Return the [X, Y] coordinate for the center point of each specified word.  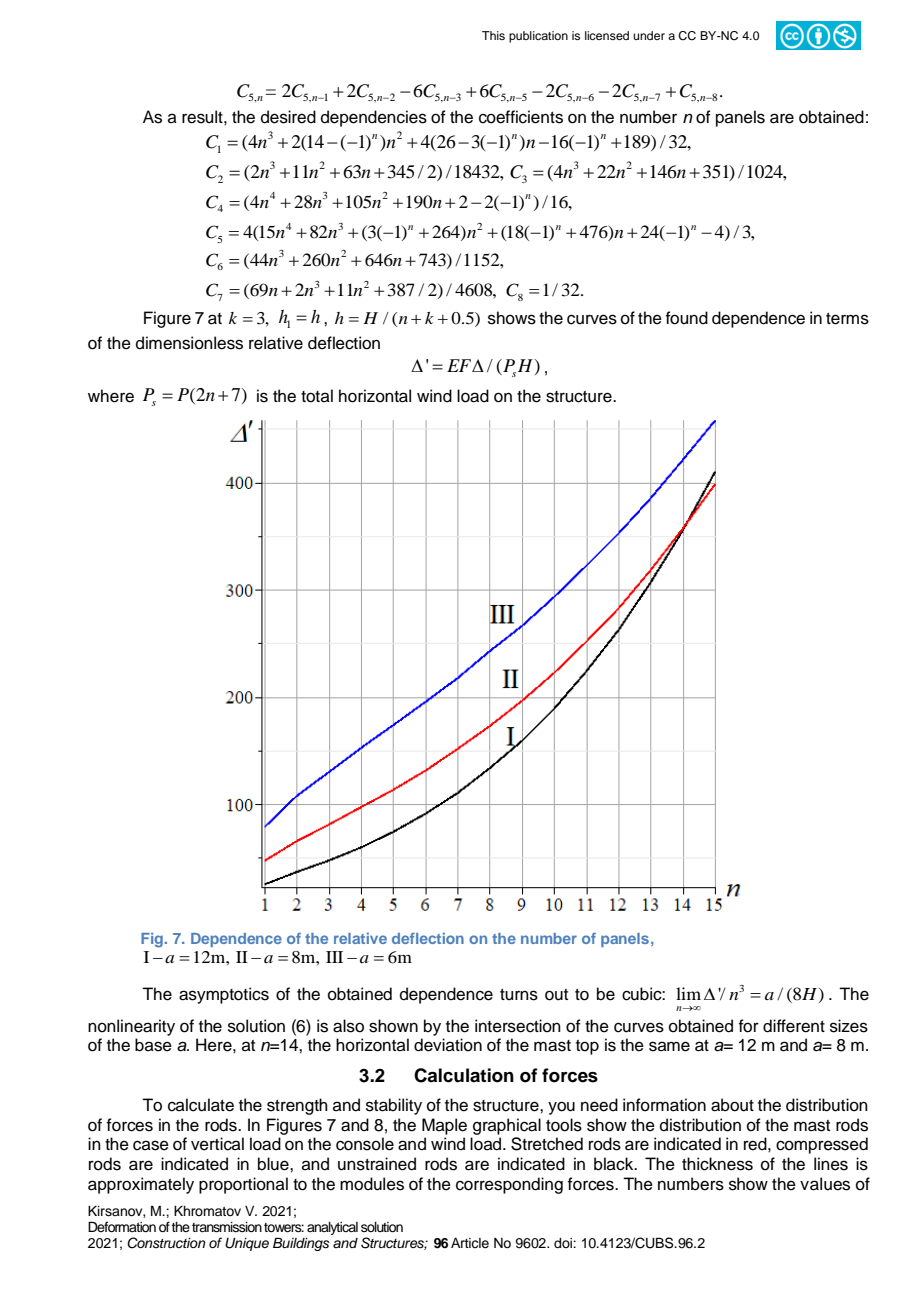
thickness [717, 1164]
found [686, 318]
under [649, 35]
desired [288, 117]
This [493, 35]
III [334, 957]
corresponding [509, 1185]
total [317, 396]
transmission [227, 1227]
